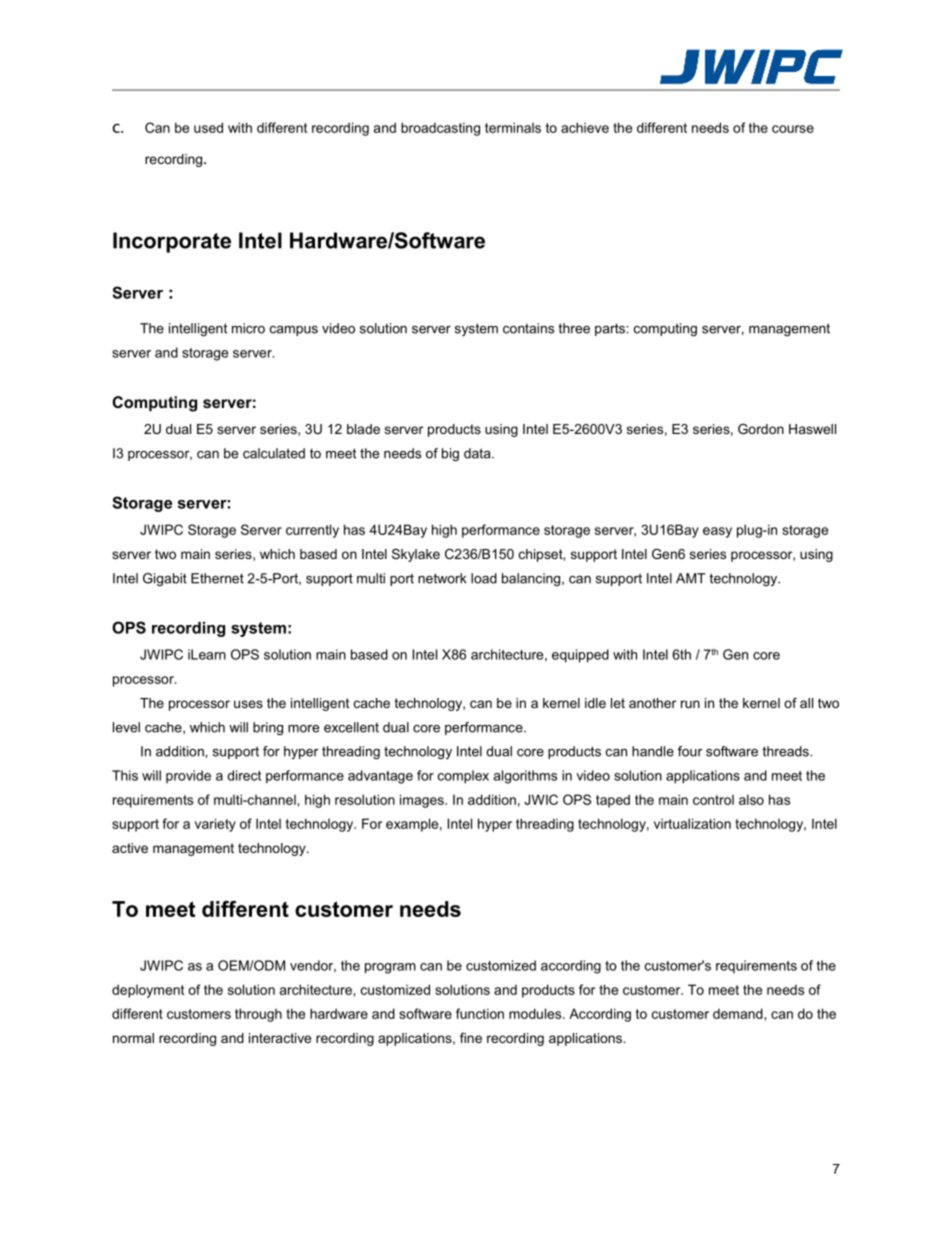 The image size is (952, 1233). Describe the element at coordinates (208, 127) in the screenshot. I see `used` at that location.
